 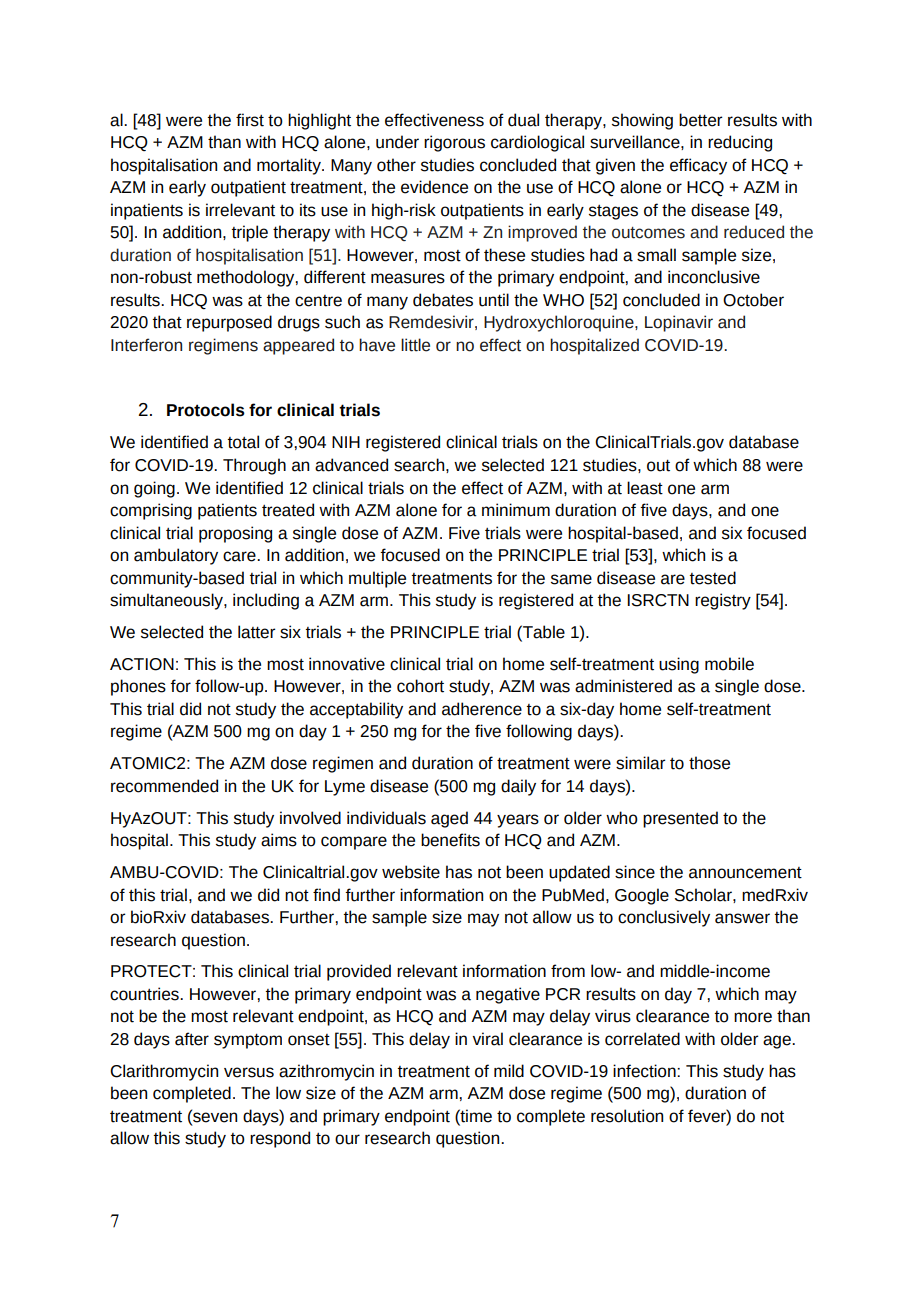 What do you see at coordinates (250, 120) in the page?
I see `first` at bounding box center [250, 120].
